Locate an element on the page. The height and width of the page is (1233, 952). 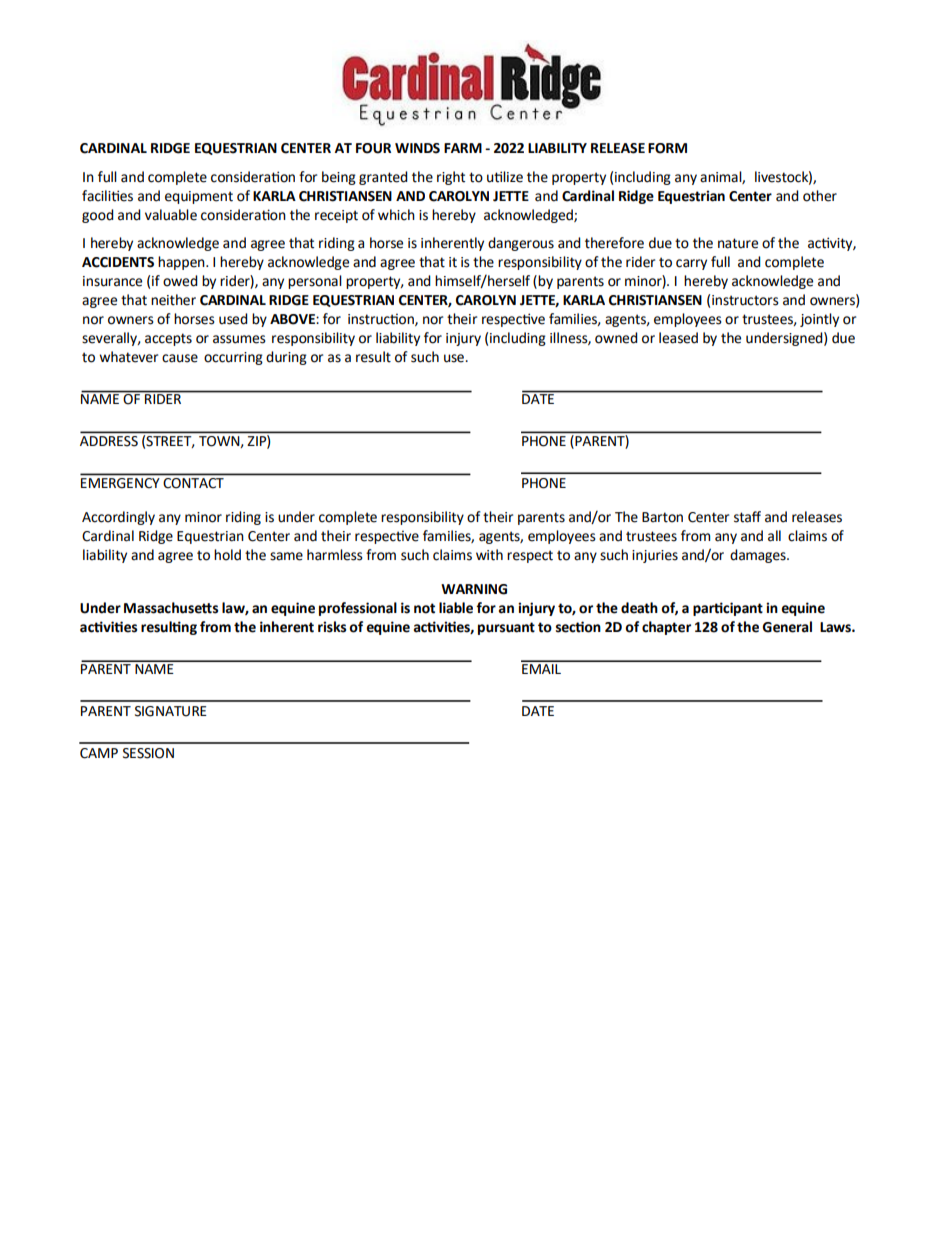
cause is located at coordinates (180, 358).
